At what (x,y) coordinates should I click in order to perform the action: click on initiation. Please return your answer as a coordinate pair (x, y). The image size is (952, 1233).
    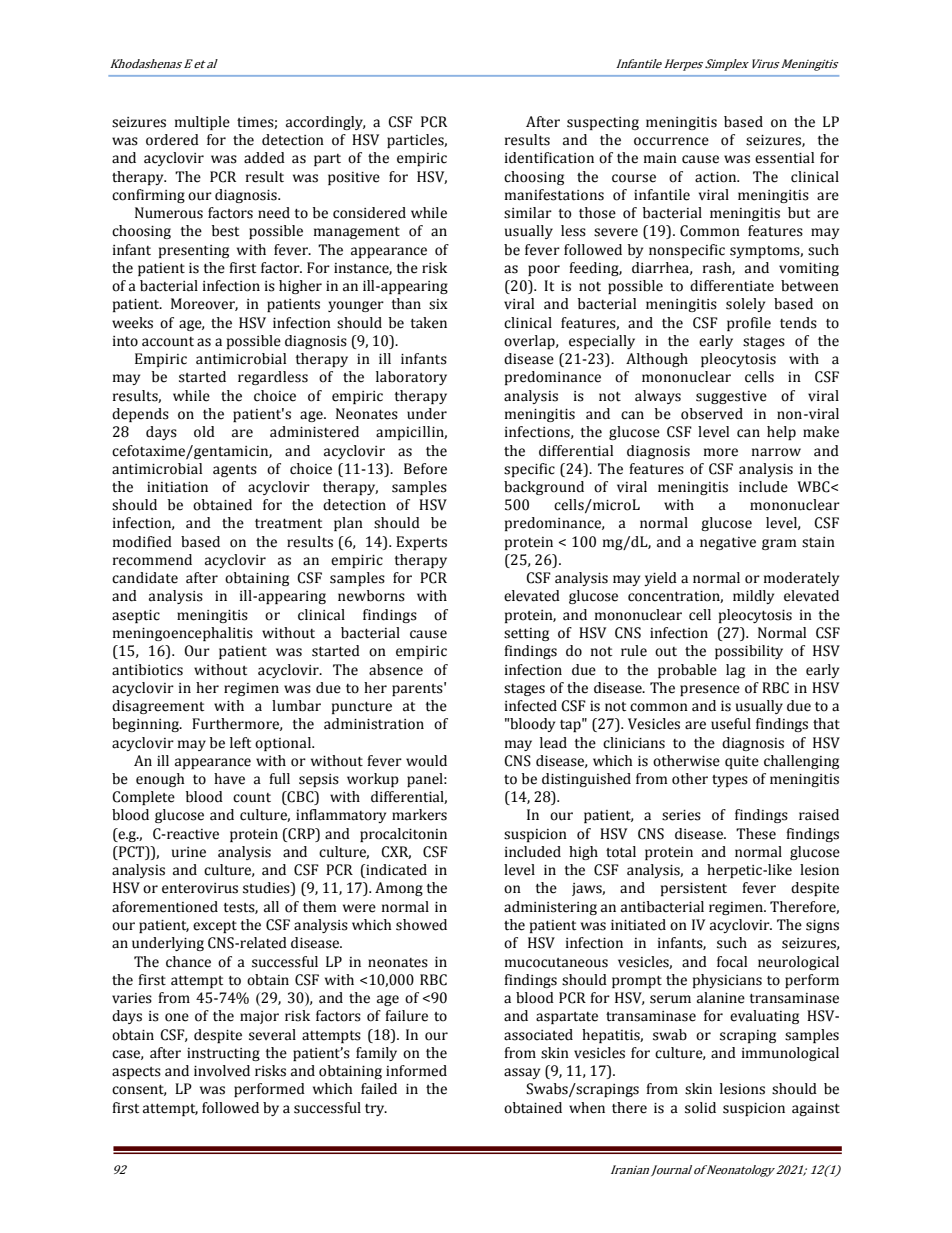
    Looking at the image, I should click on (177, 487).
